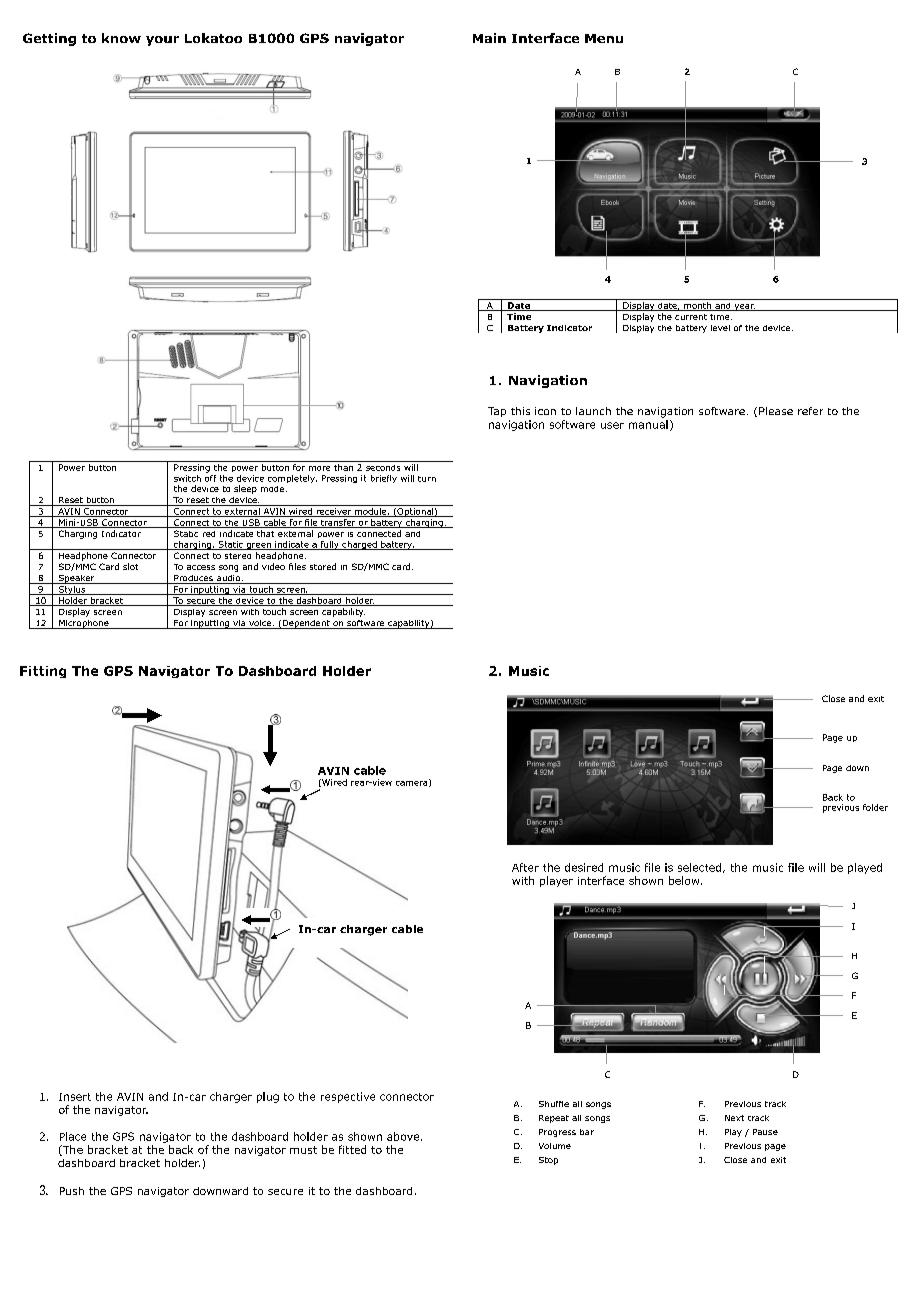 The image size is (924, 1308). Describe the element at coordinates (359, 545) in the document. I see `charged` at that location.
